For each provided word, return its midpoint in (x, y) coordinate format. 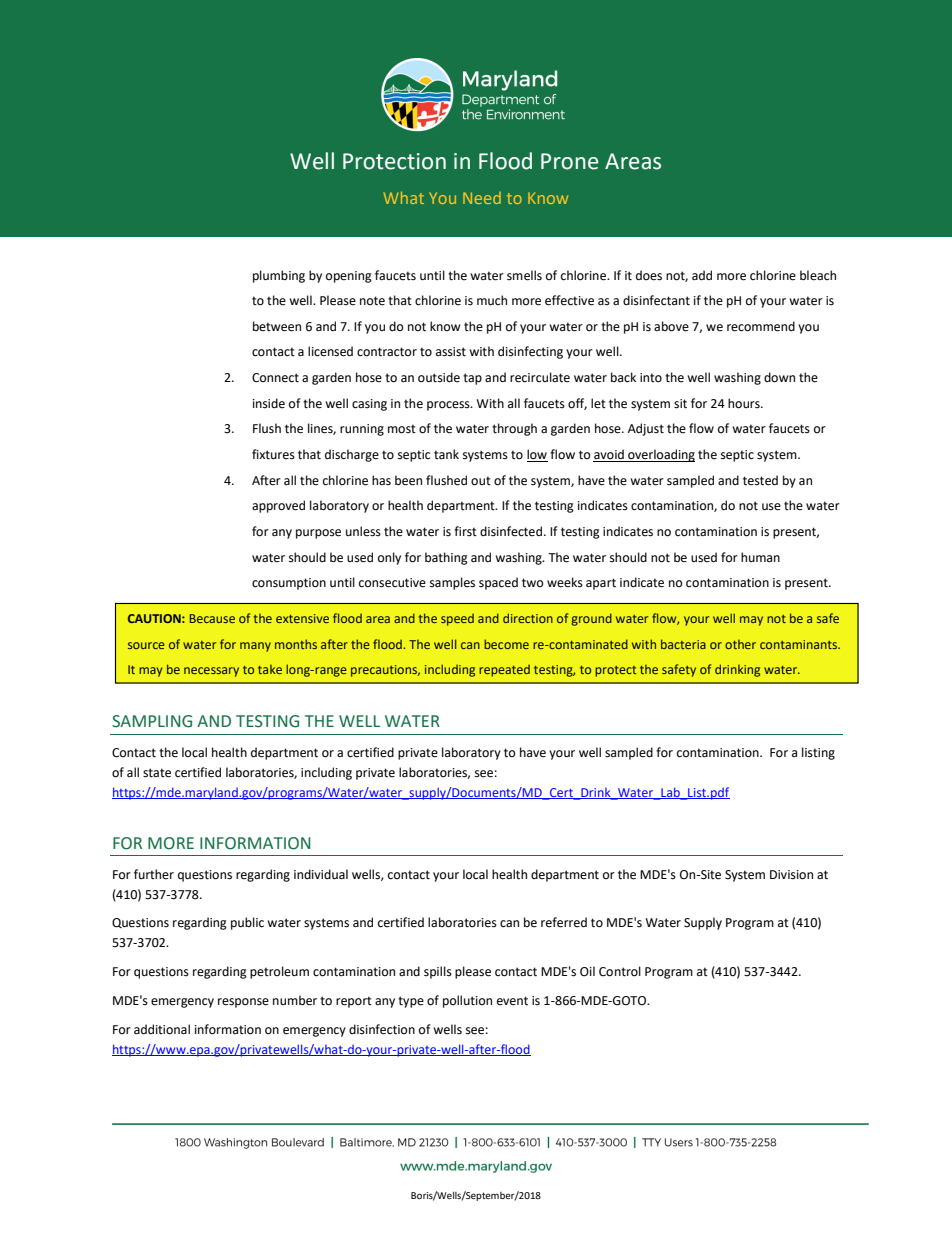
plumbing (279, 276)
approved (278, 506)
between (277, 326)
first (465, 531)
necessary (211, 672)
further (154, 874)
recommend (761, 326)
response (243, 1003)
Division (791, 875)
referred (564, 922)
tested (760, 480)
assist (451, 352)
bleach (818, 275)
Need (482, 198)
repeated (504, 671)
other (740, 644)
